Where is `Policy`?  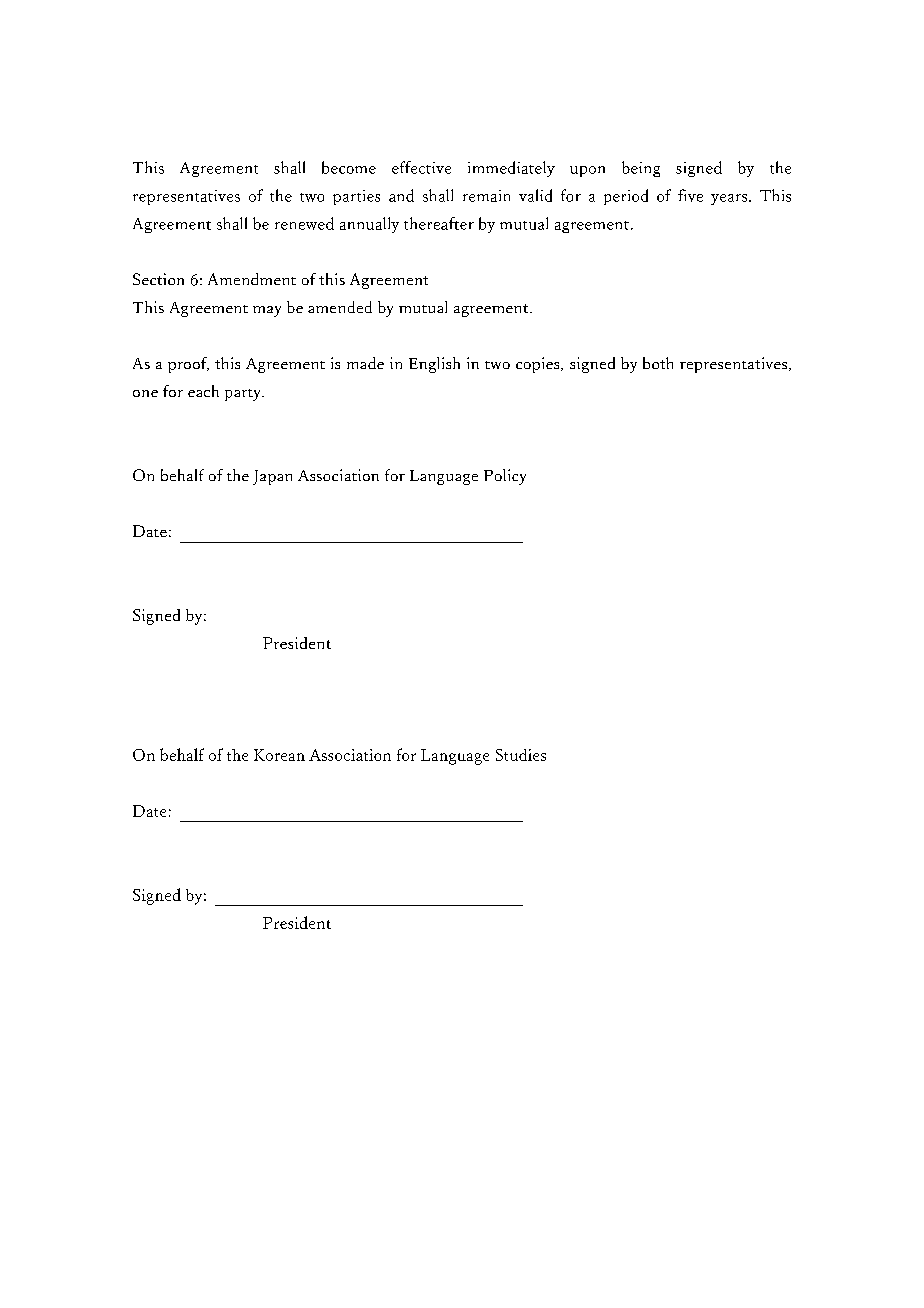
Policy is located at coordinates (505, 477).
